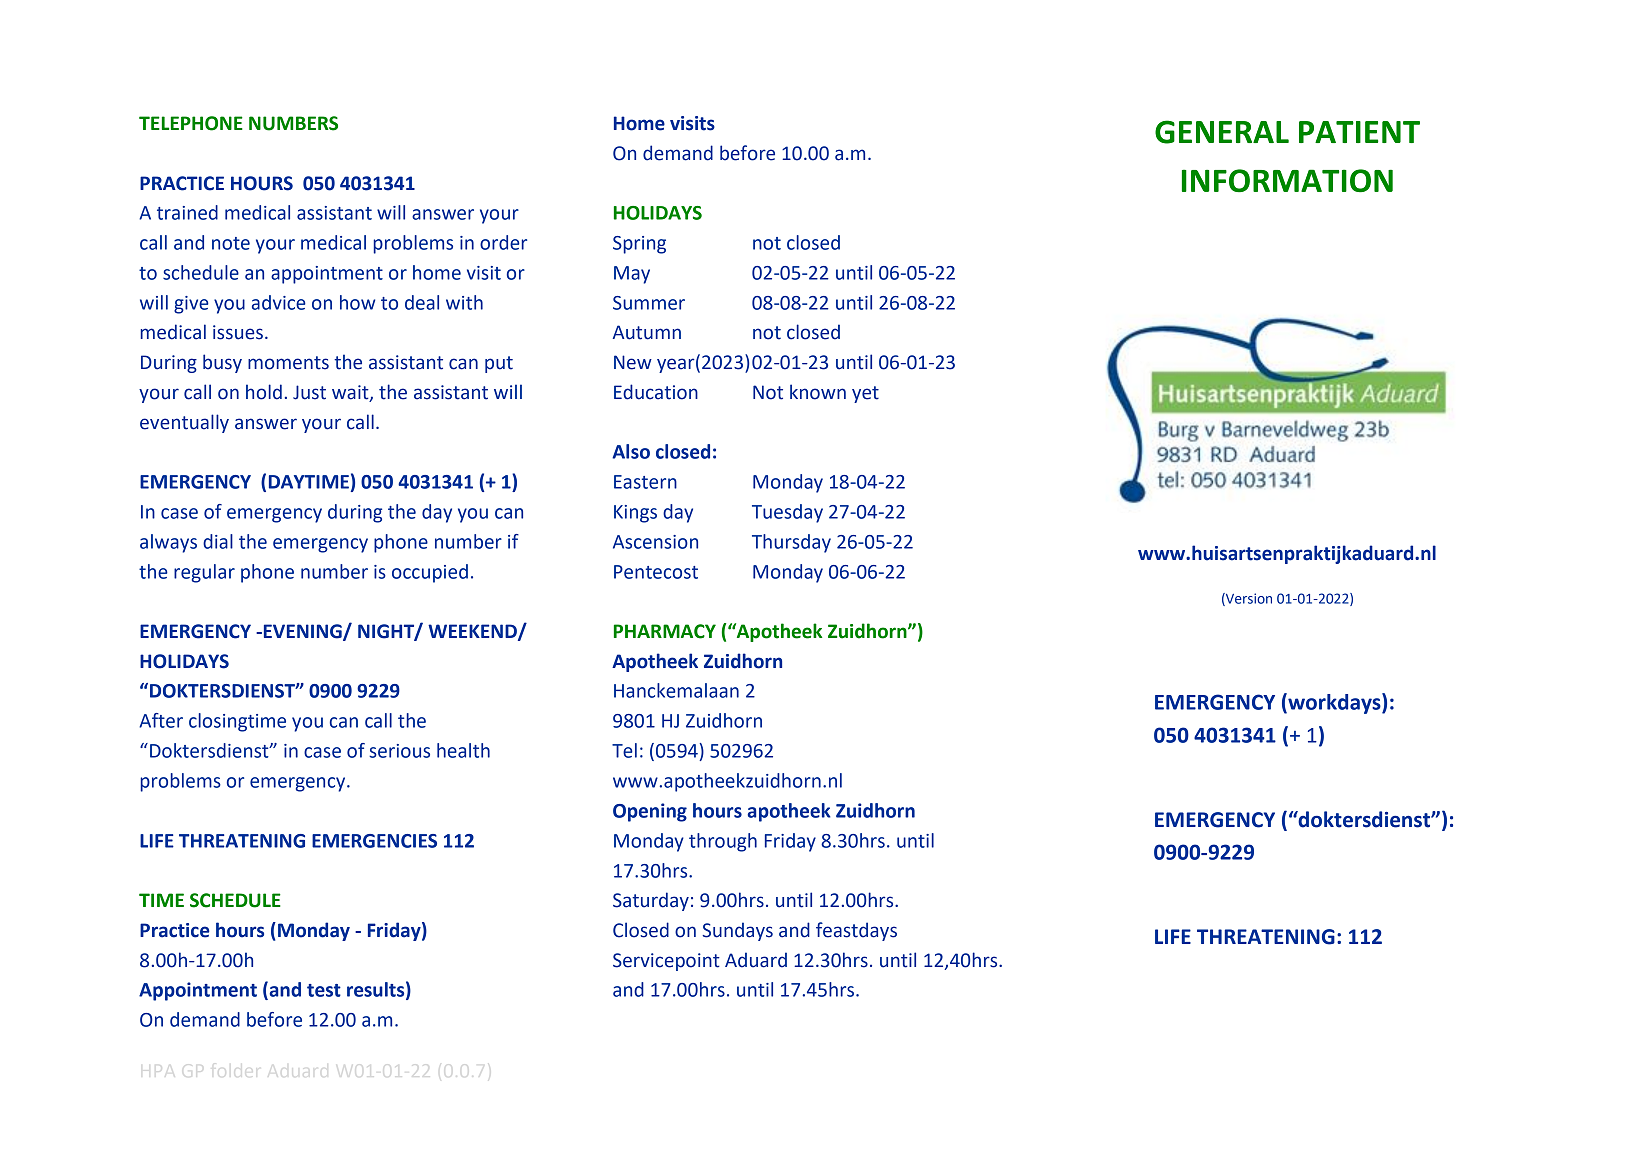  Describe the element at coordinates (324, 990) in the page. I see `test` at that location.
